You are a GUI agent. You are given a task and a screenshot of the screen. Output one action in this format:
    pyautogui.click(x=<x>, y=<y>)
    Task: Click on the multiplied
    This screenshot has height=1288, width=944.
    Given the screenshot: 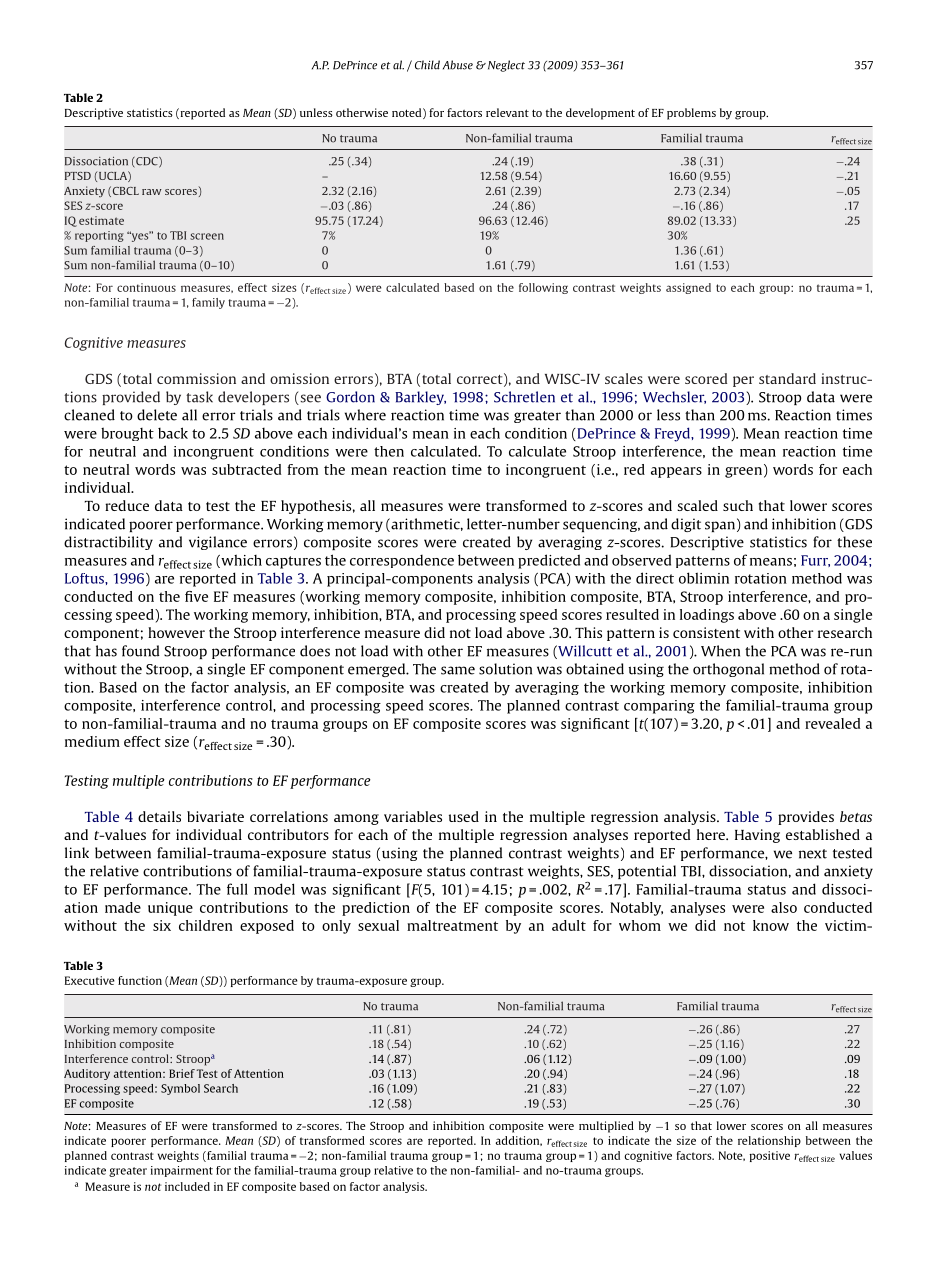 What is the action you would take?
    pyautogui.click(x=606, y=1127)
